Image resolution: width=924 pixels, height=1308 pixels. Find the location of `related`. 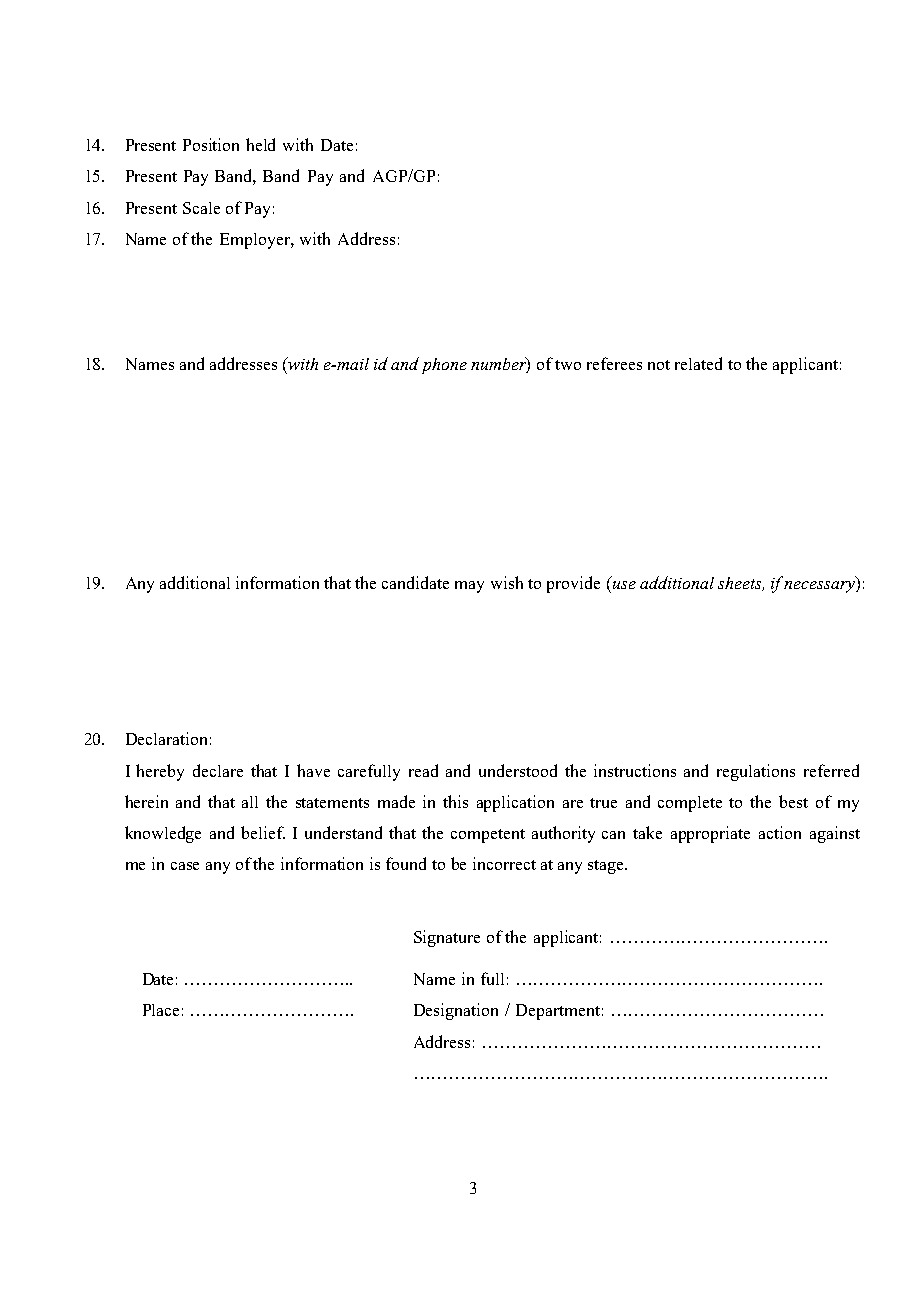

related is located at coordinates (698, 363).
